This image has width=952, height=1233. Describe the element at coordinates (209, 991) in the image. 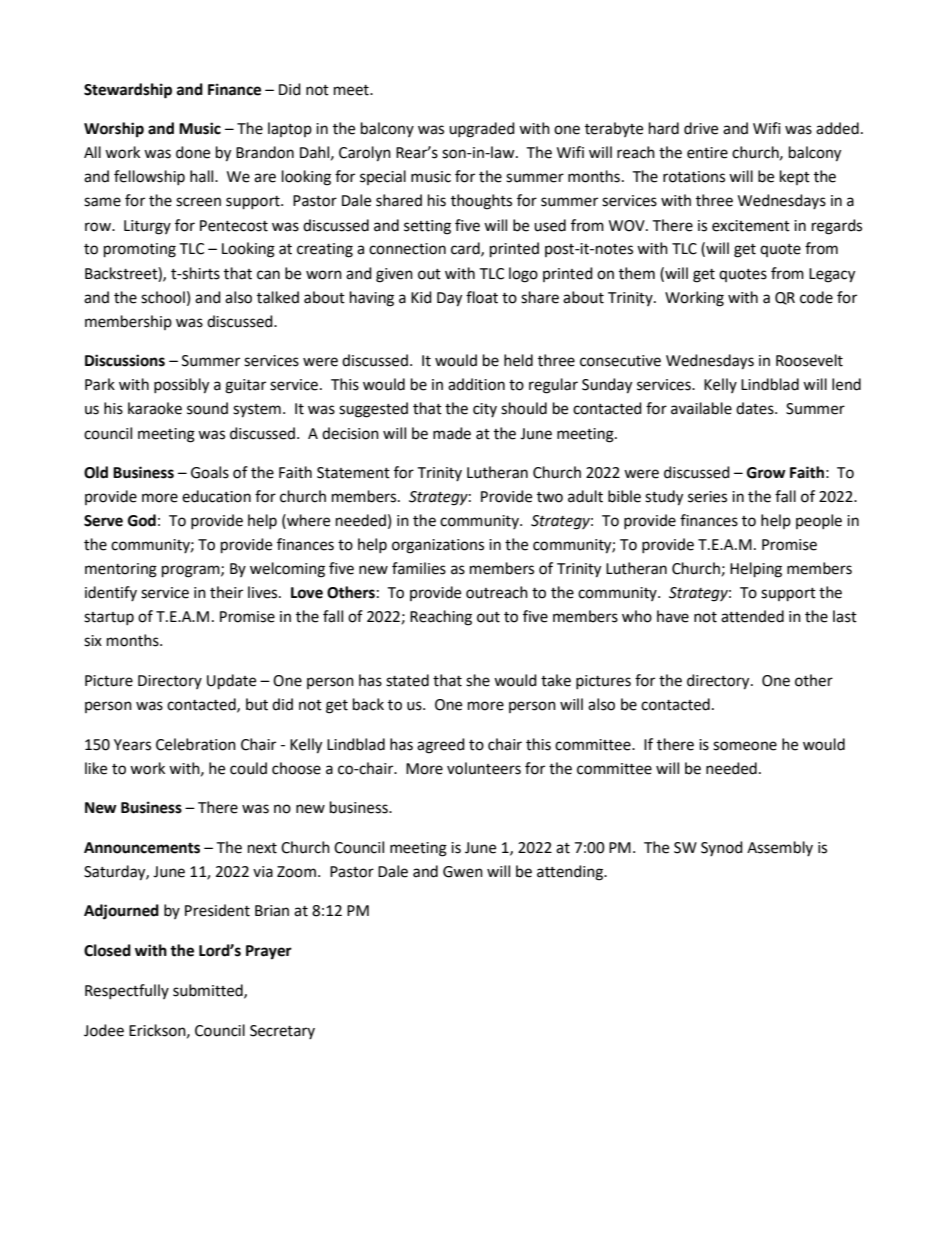

I see `submitted` at that location.
